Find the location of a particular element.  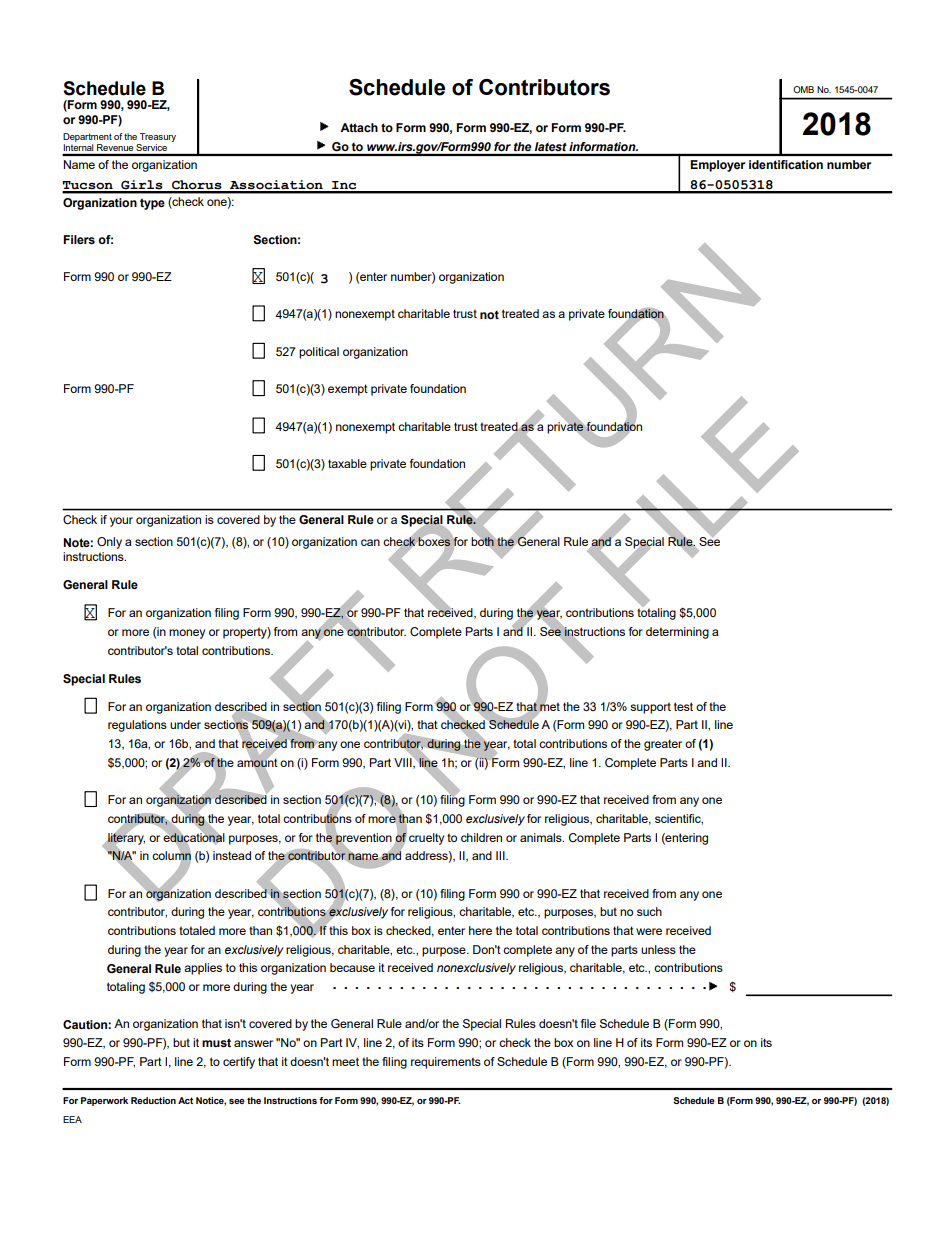

Reduction is located at coordinates (153, 1100).
